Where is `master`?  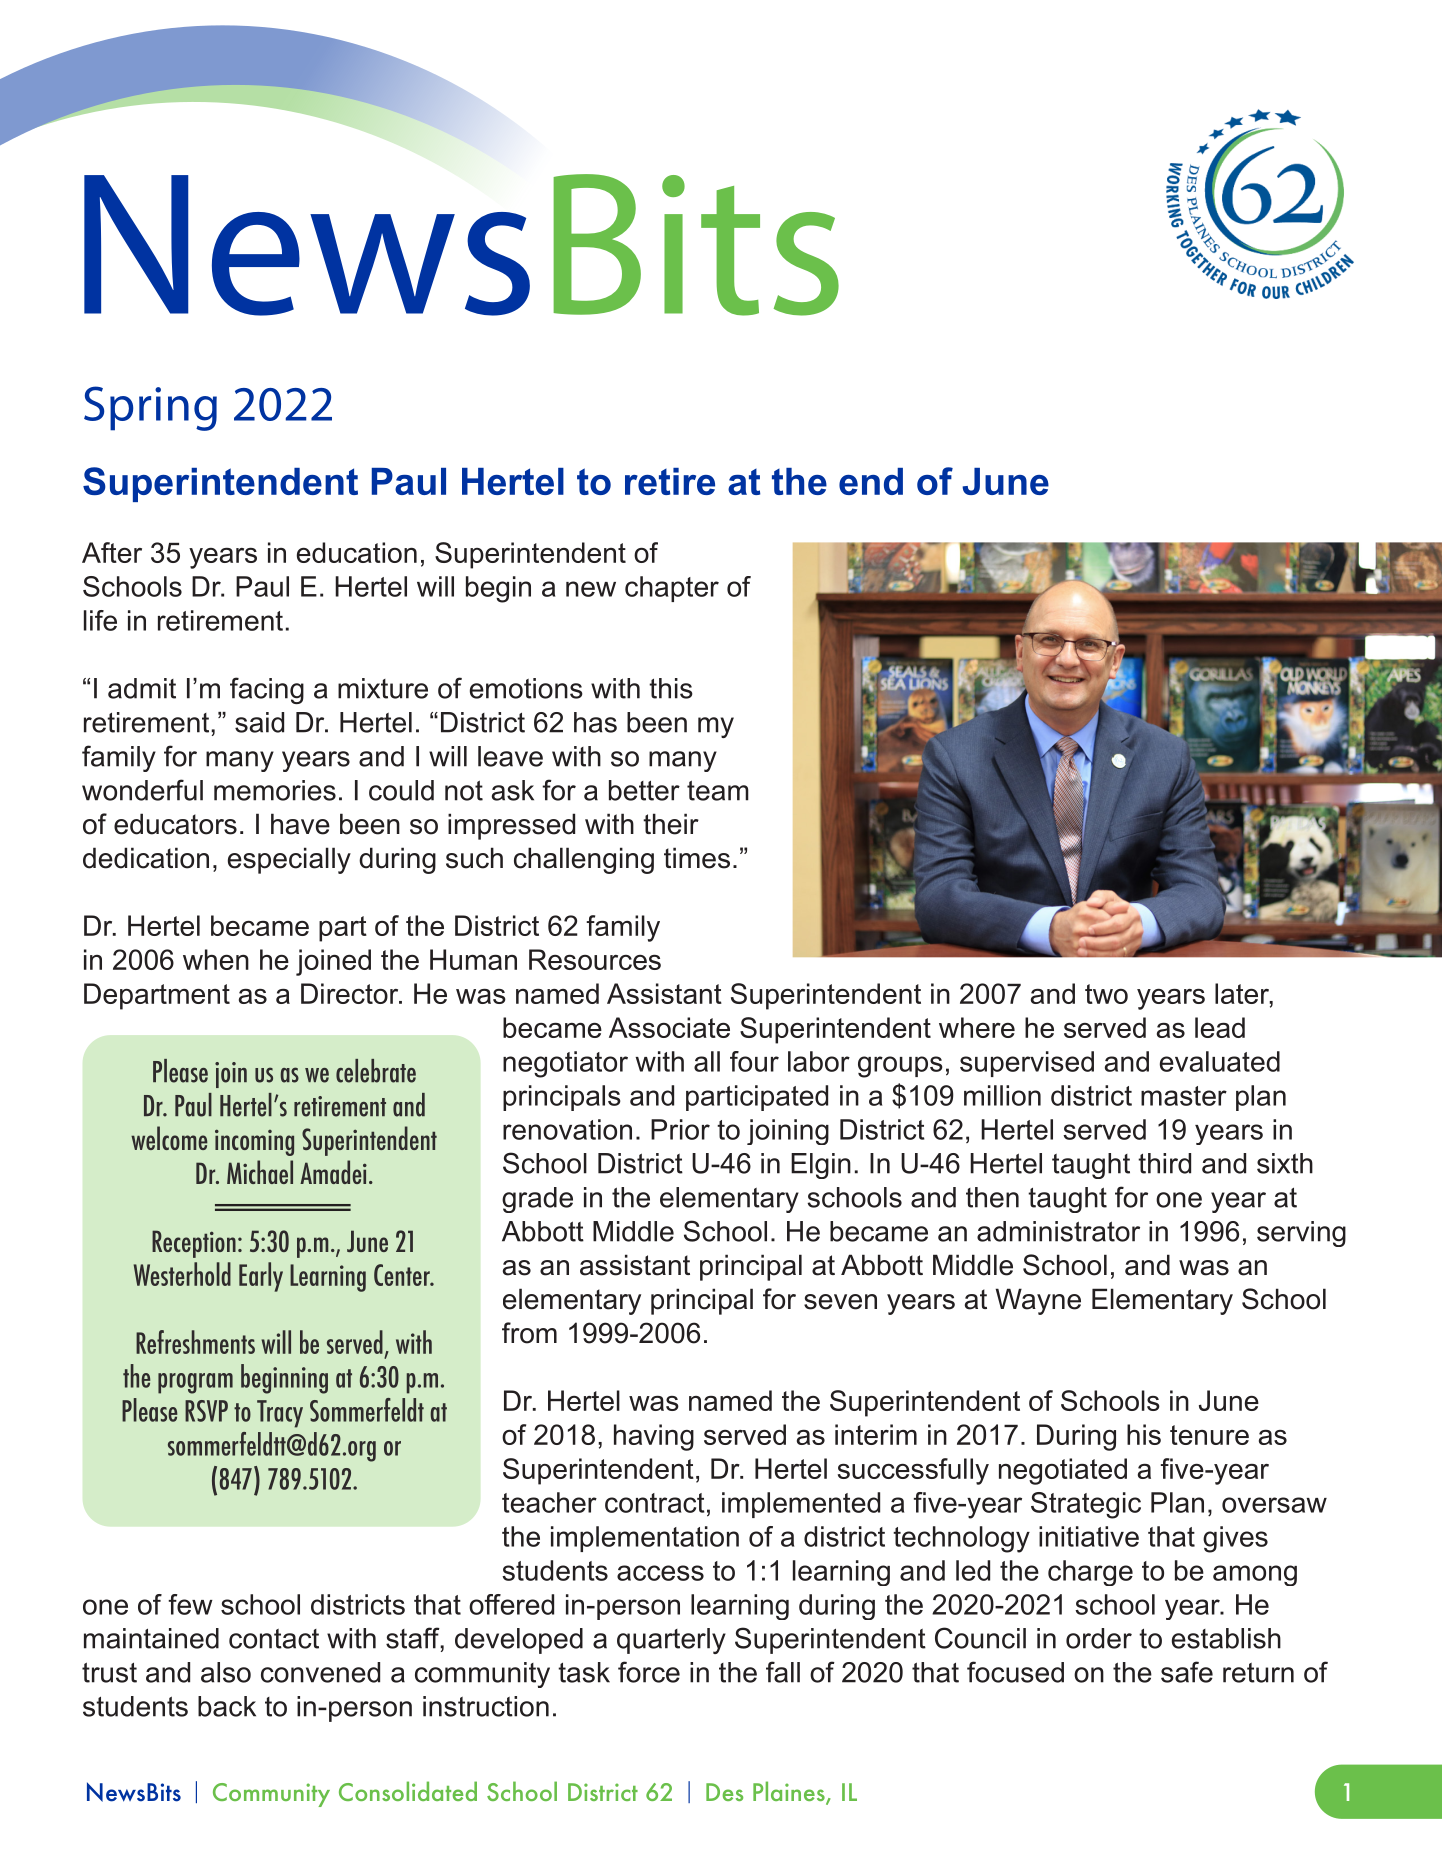 master is located at coordinates (1184, 1096).
